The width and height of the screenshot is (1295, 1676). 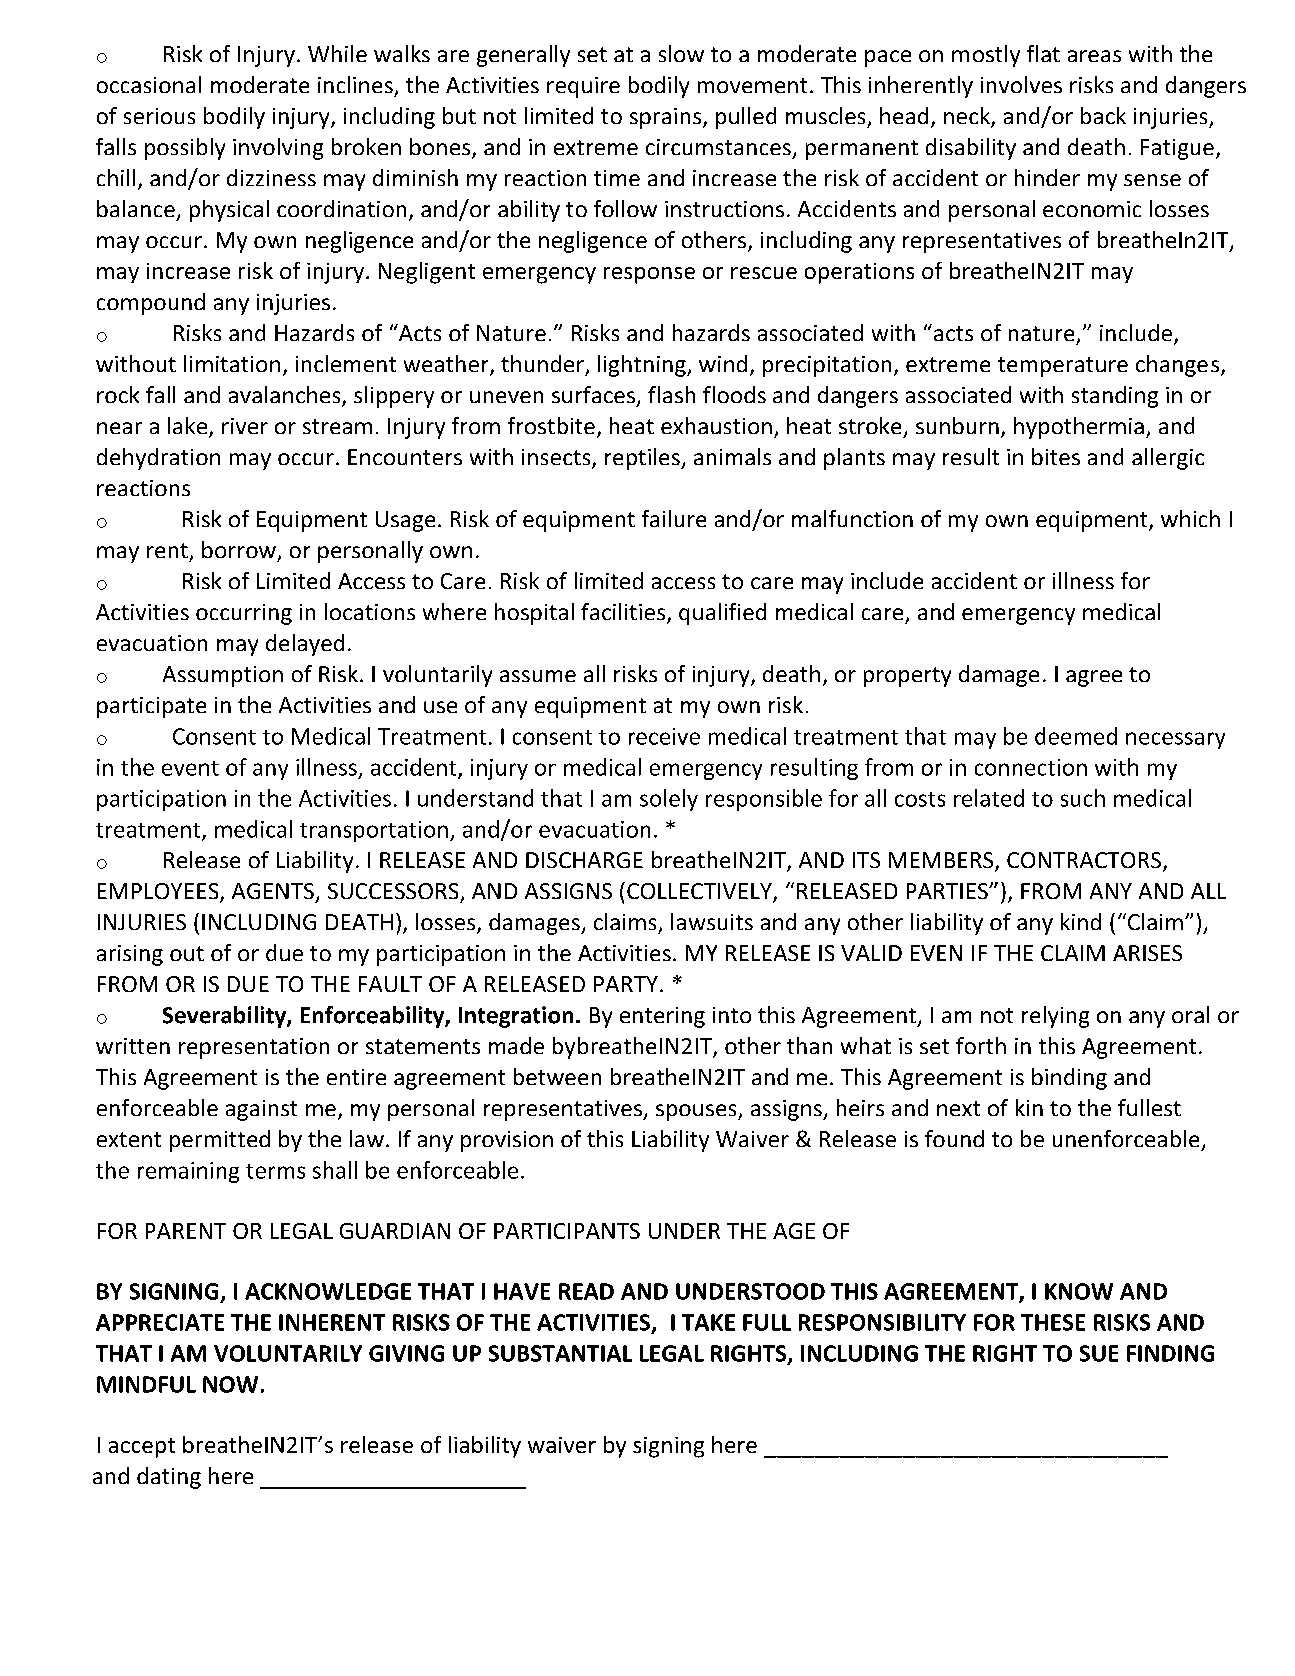 I want to click on representation, so click(x=254, y=1048).
